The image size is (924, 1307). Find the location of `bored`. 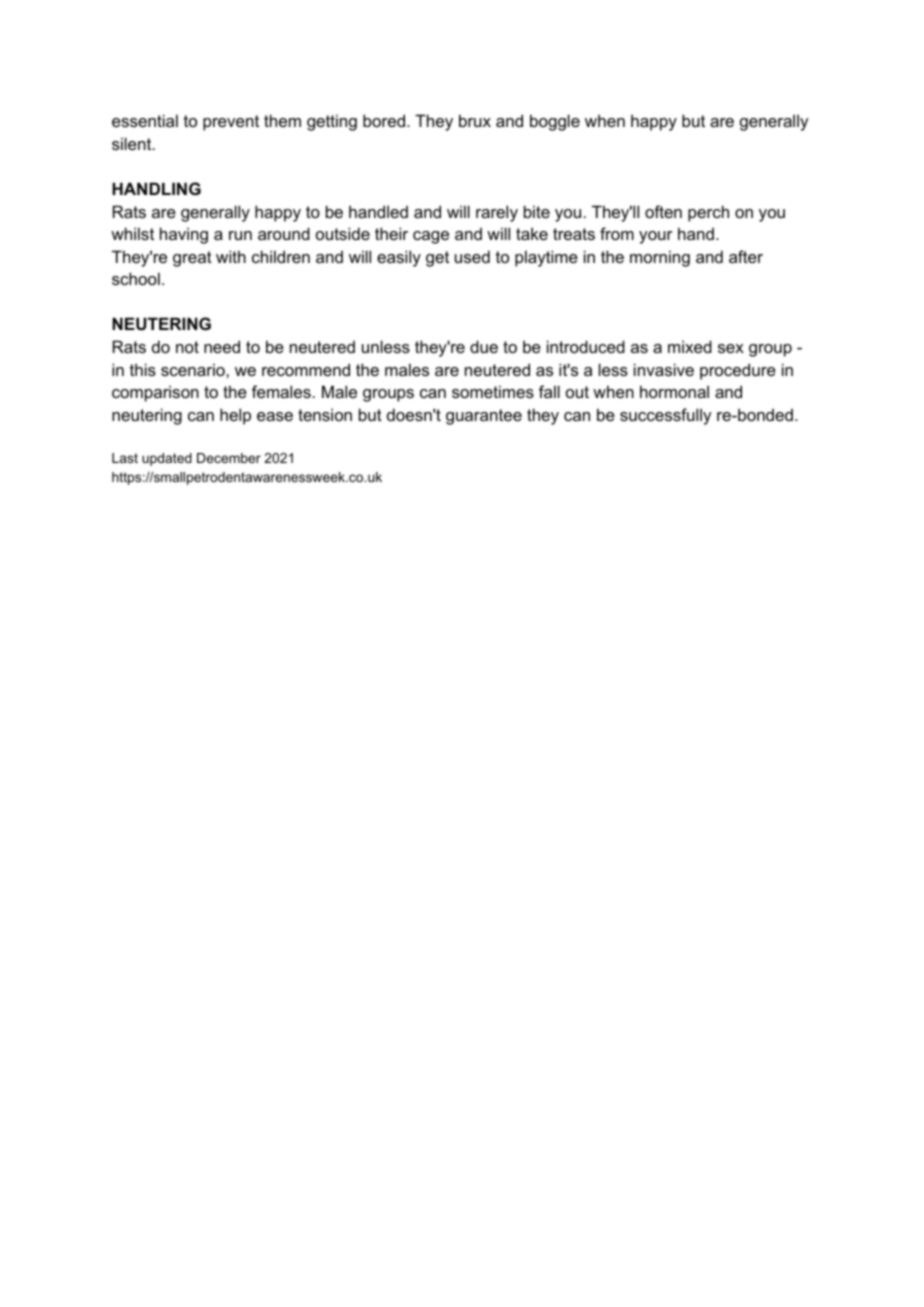

bored is located at coordinates (384, 120).
